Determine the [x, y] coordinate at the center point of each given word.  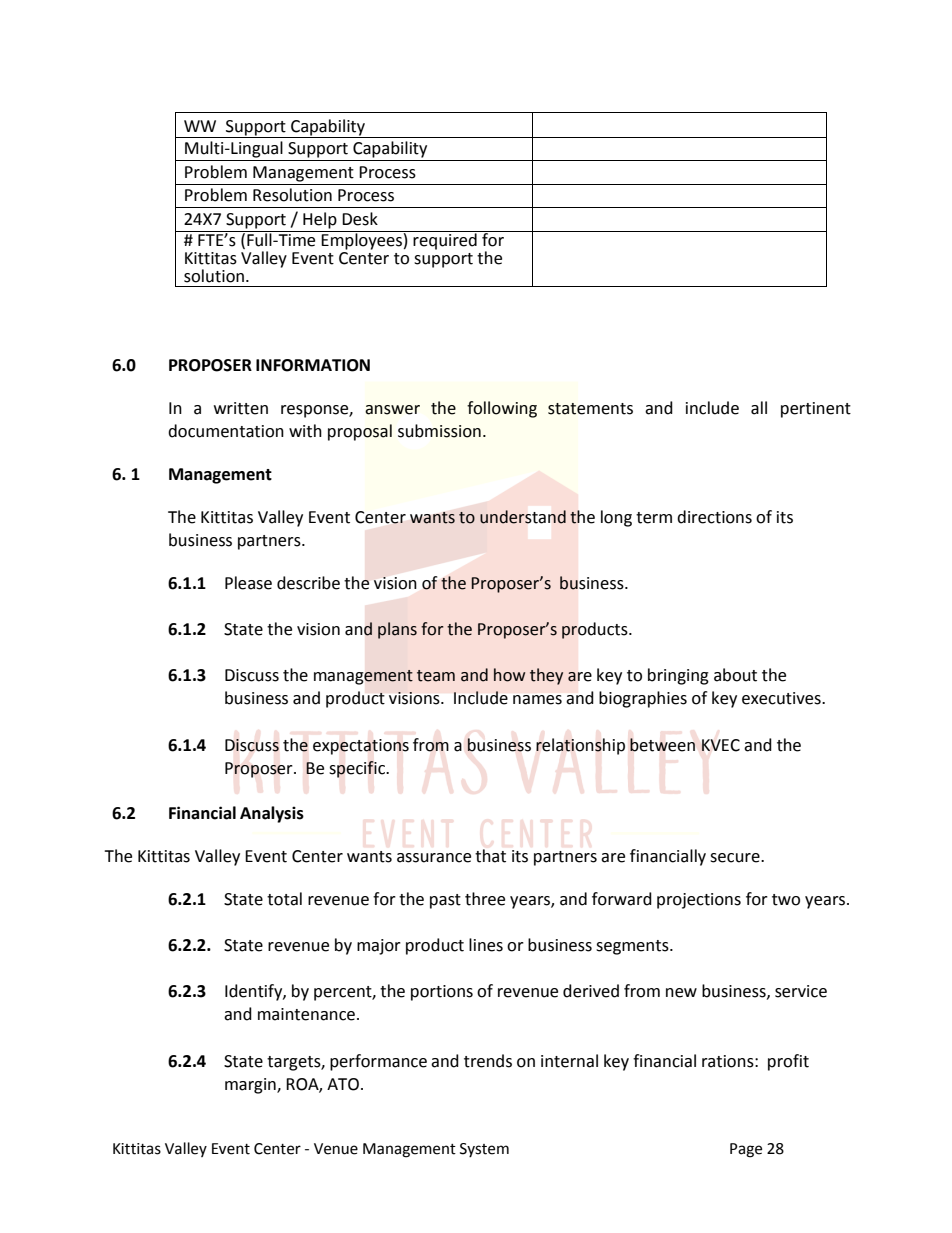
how [509, 675]
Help [320, 220]
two [786, 900]
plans [397, 630]
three [485, 899]
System [484, 1150]
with [305, 431]
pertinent [816, 410]
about [735, 675]
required [445, 240]
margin [251, 1086]
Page [746, 1150]
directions [714, 517]
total [284, 899]
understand [523, 517]
